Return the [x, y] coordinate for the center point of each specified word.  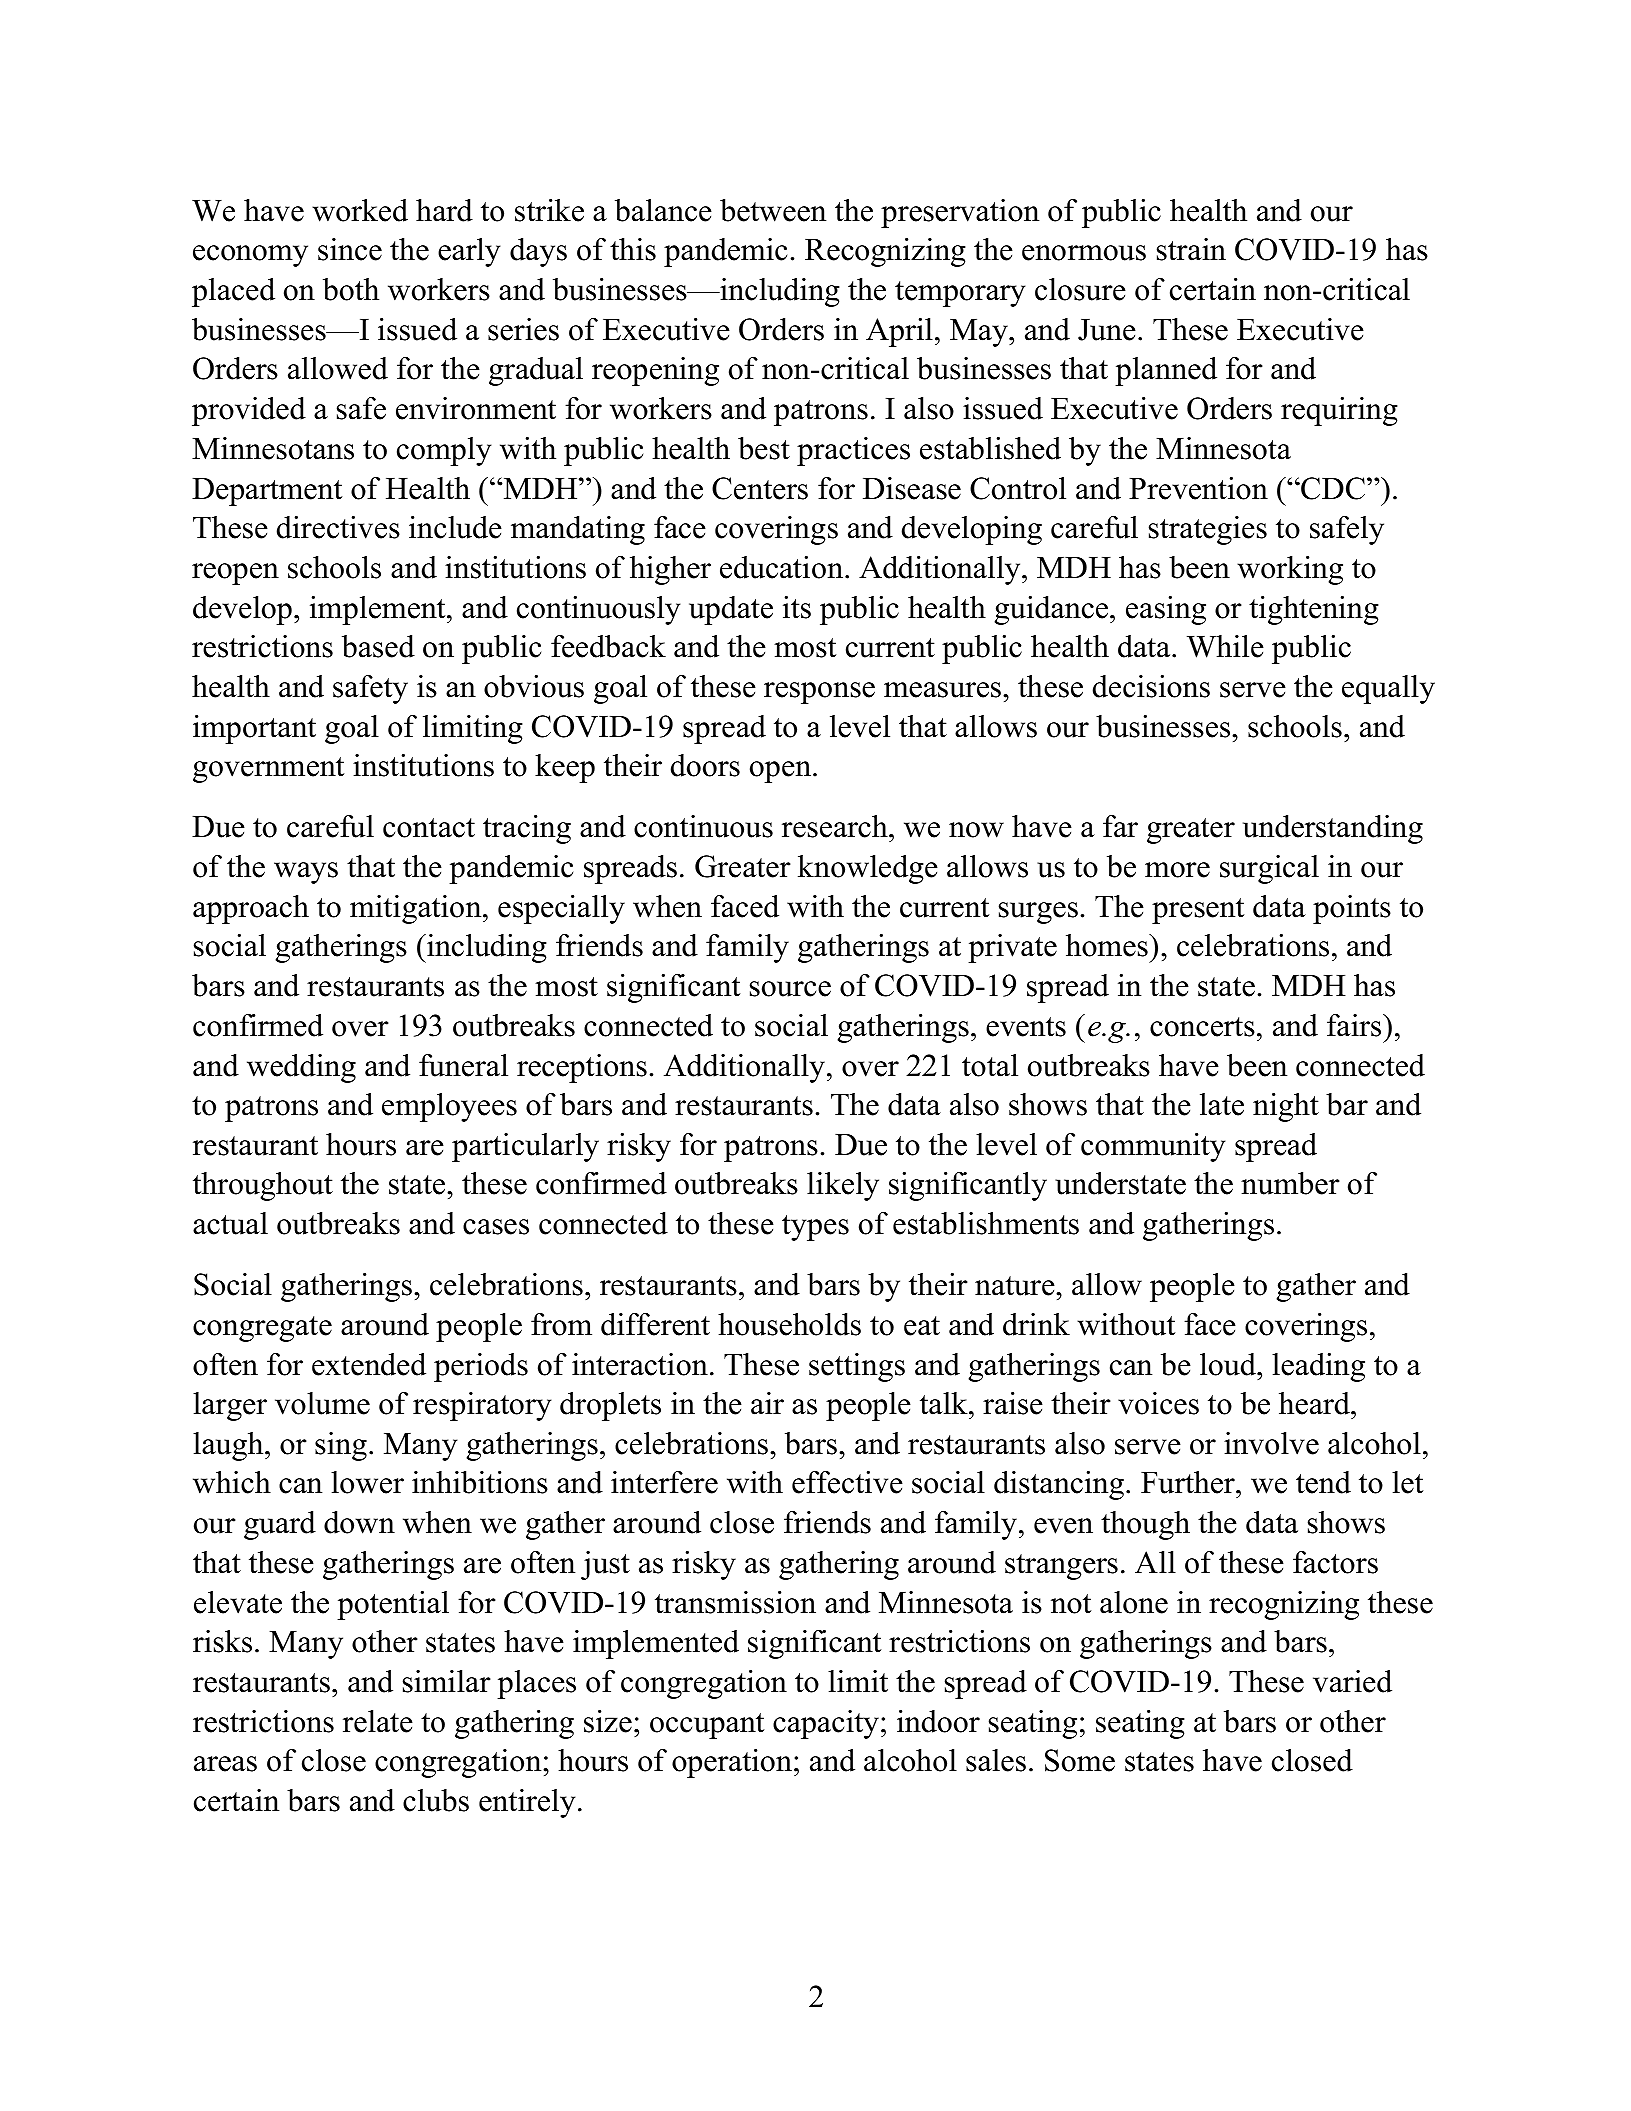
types [815, 1228]
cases [496, 1227]
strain [1191, 249]
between [773, 210]
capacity [826, 1724]
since [350, 249]
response [819, 693]
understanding [1333, 829]
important [254, 729]
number [1290, 1183]
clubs [436, 1800]
